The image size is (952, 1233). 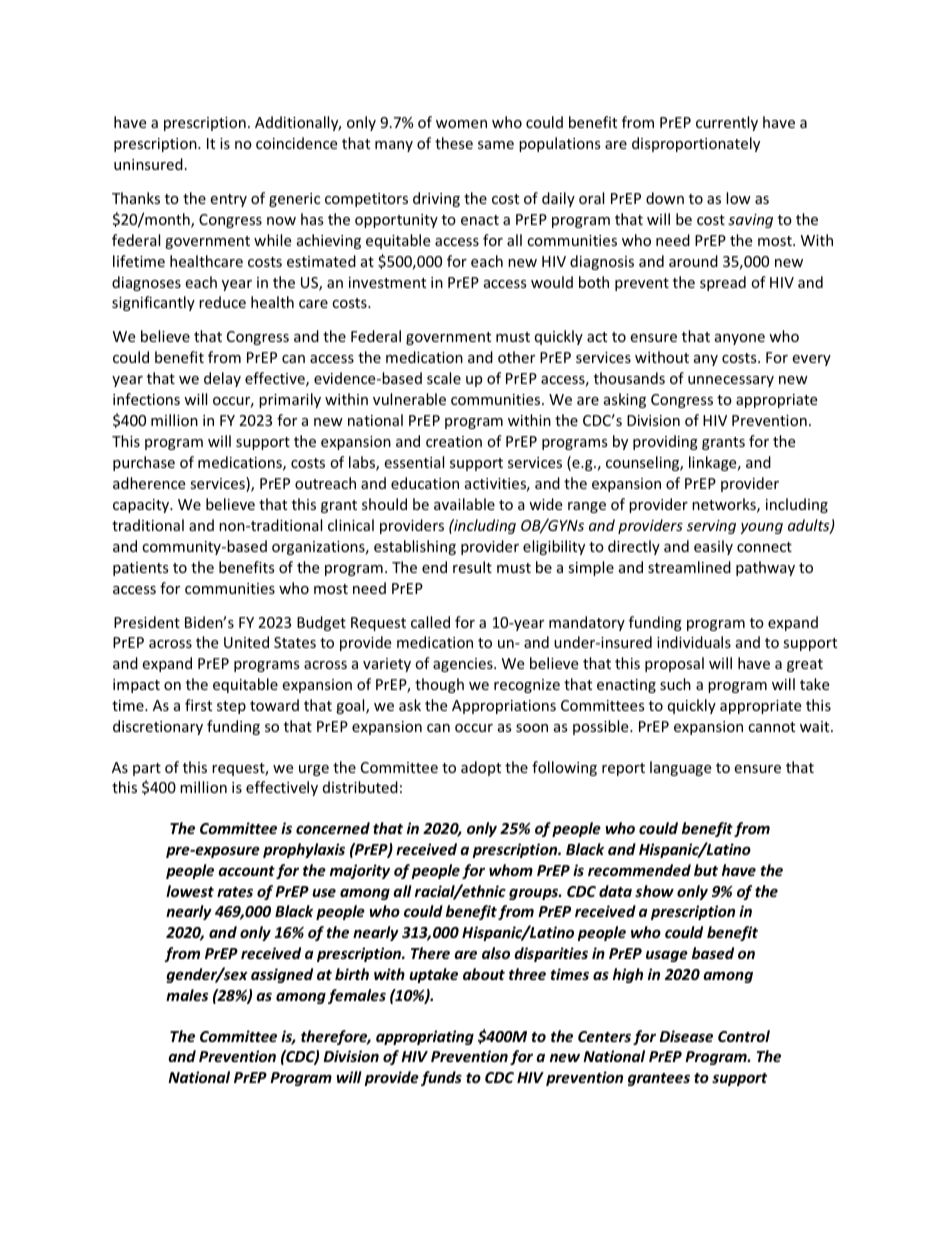 I want to click on disproportionately, so click(x=696, y=144).
